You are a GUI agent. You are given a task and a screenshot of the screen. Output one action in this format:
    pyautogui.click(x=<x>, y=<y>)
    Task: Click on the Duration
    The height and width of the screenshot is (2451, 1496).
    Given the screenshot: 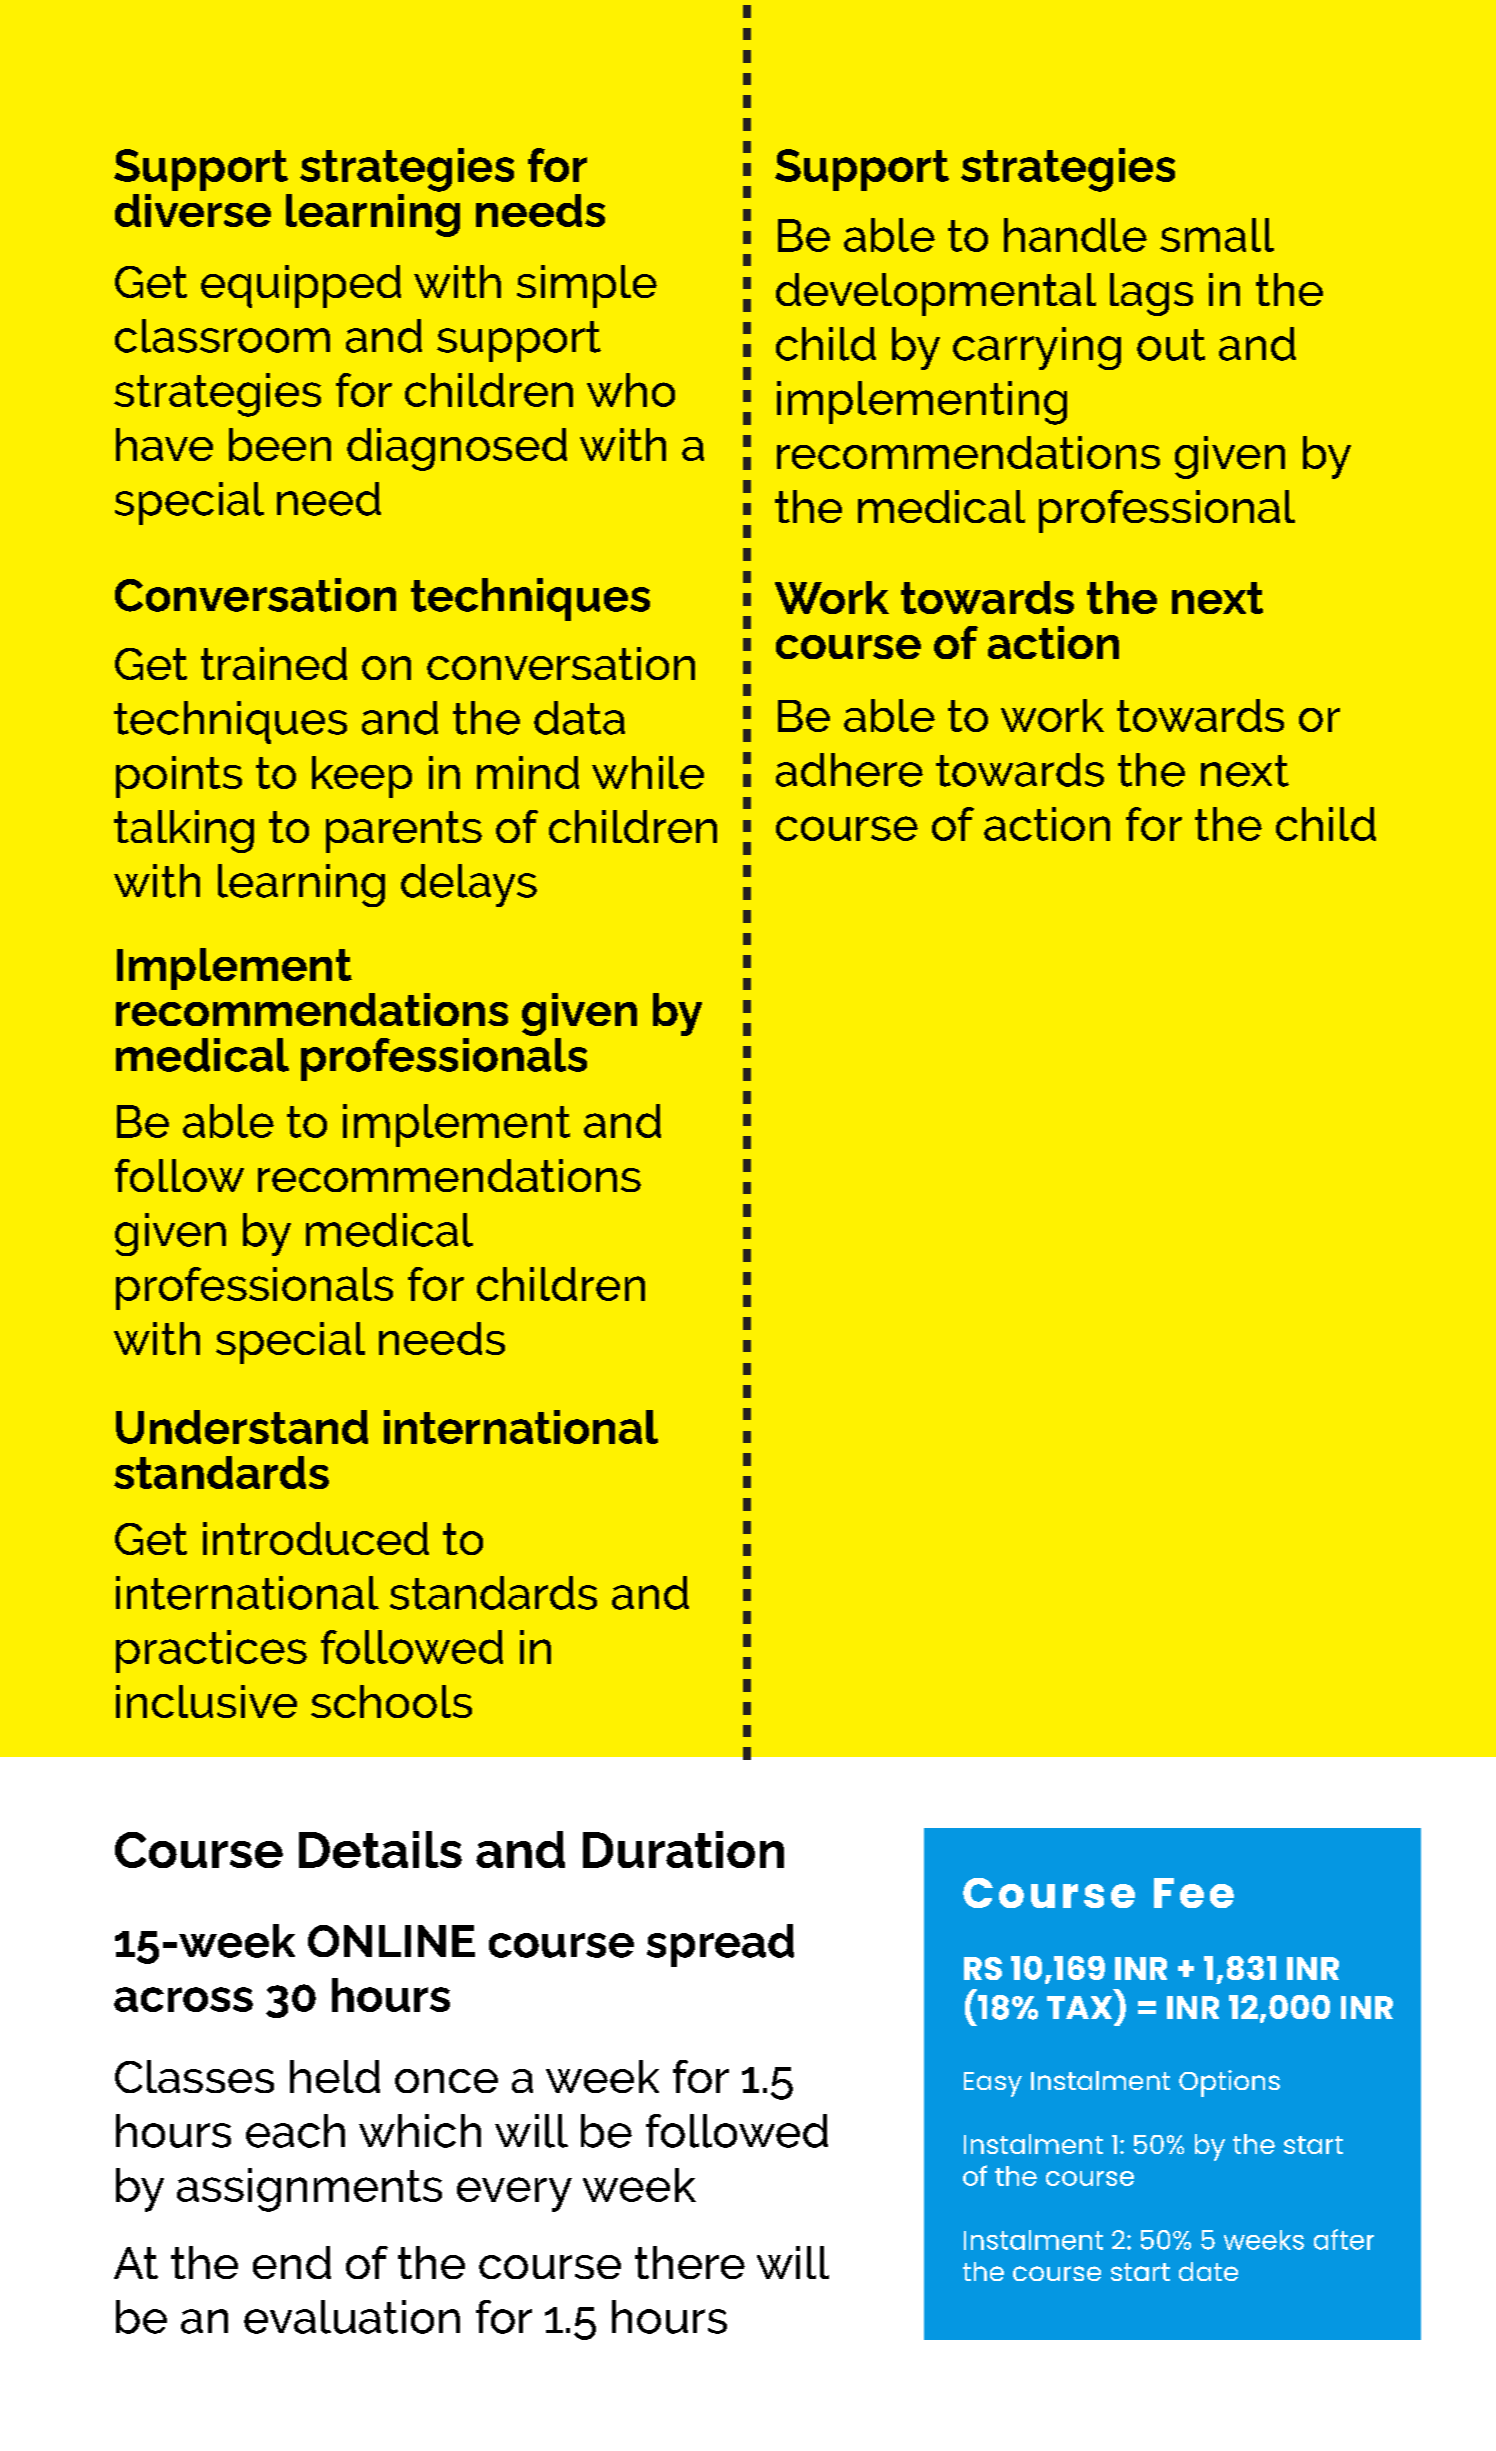 What is the action you would take?
    pyautogui.click(x=683, y=1849)
